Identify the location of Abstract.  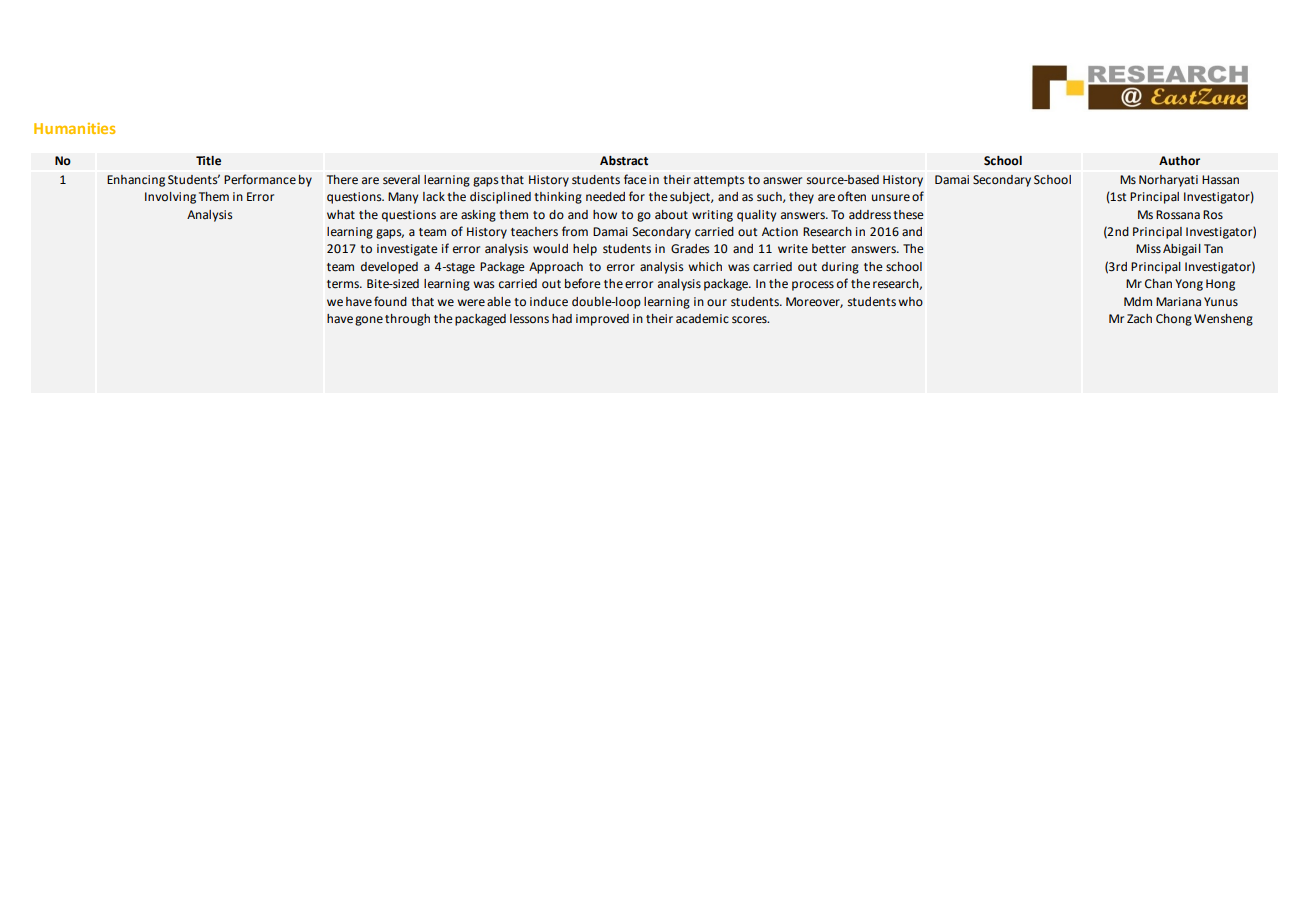
(624, 161).
